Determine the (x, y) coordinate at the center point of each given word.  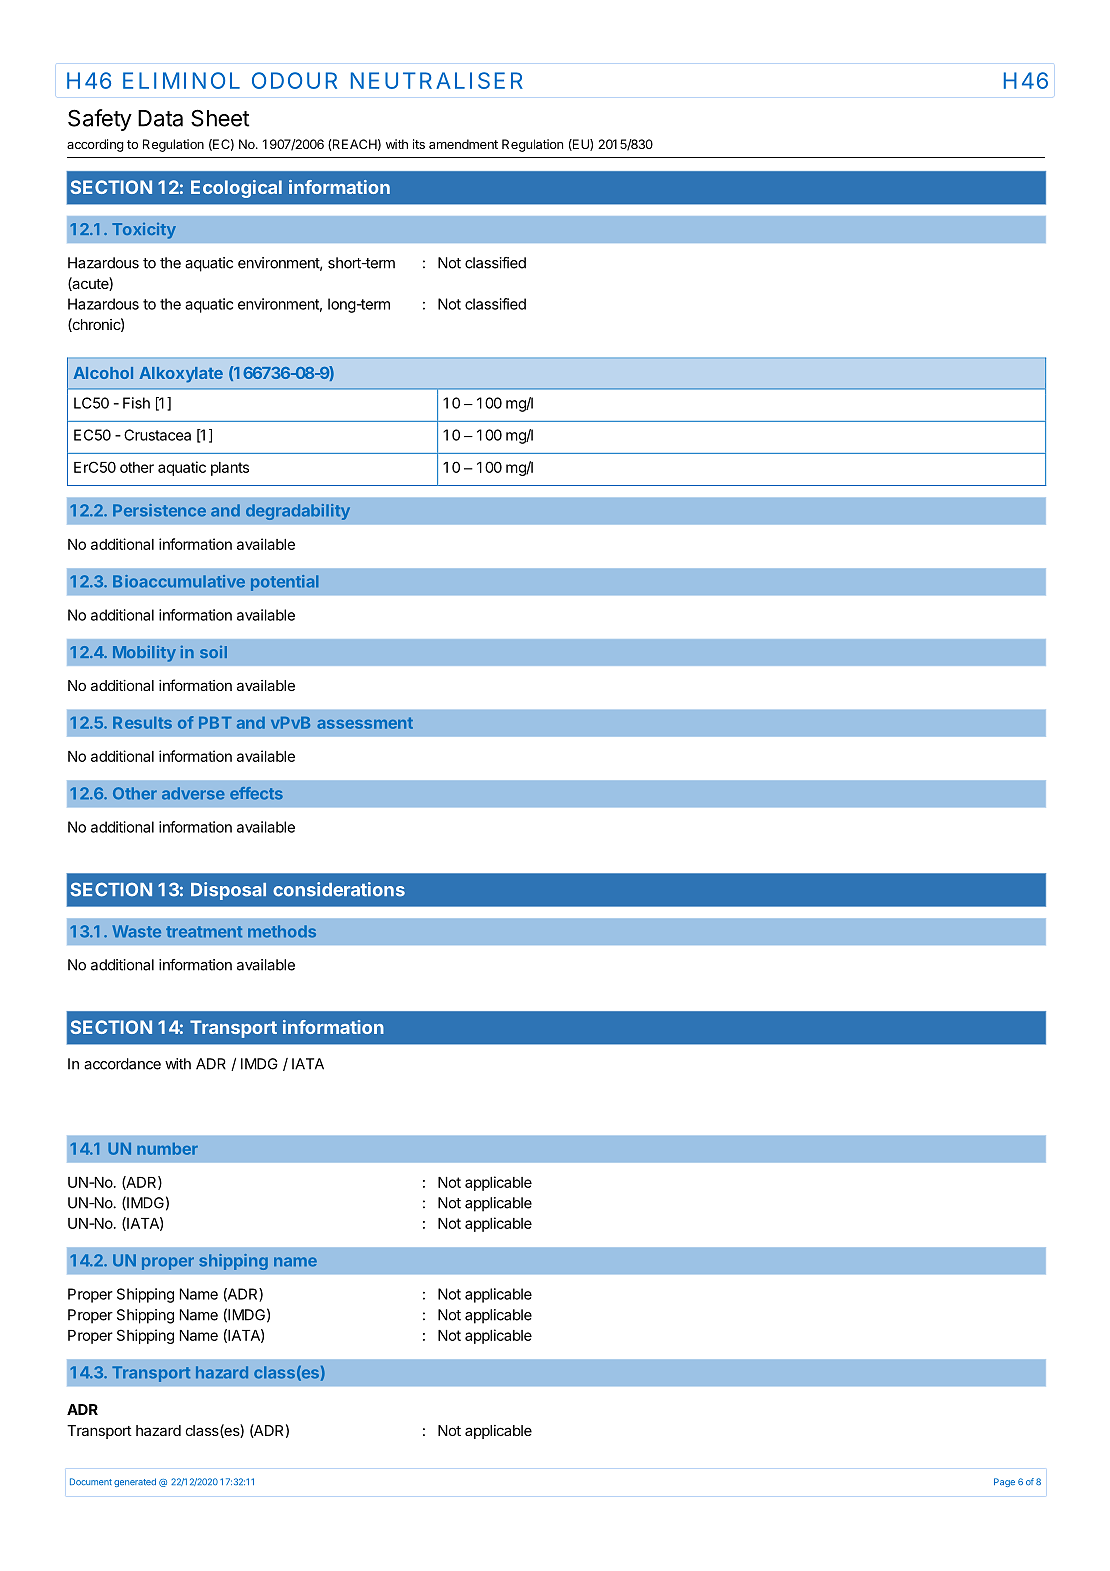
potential (284, 583)
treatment (204, 932)
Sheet (220, 118)
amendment (463, 144)
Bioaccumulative (179, 581)
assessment (365, 723)
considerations (339, 889)
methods (282, 931)
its (419, 144)
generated (135, 1482)
